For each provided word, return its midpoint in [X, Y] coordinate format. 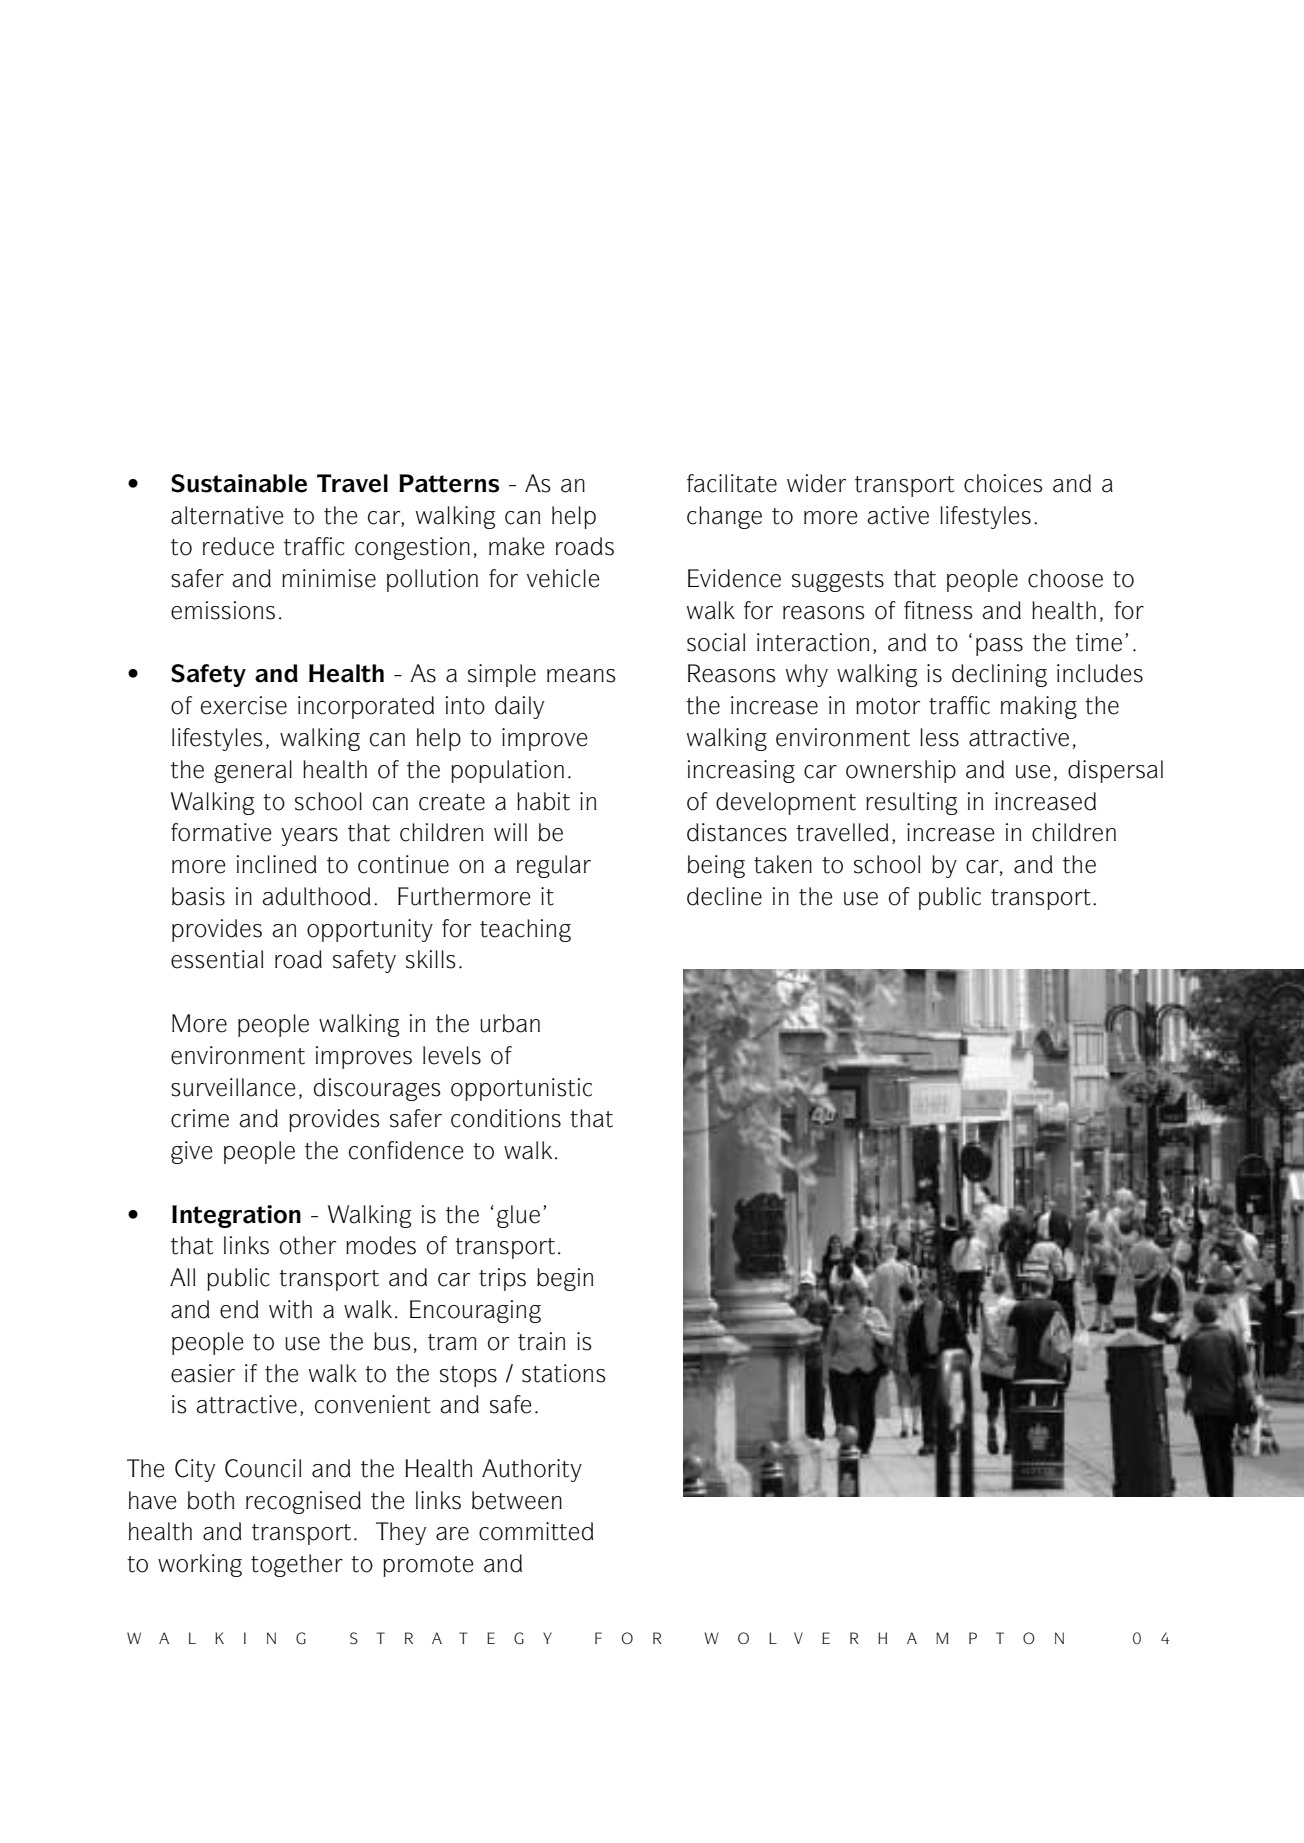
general [253, 771]
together [297, 1565]
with [290, 1309]
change [724, 517]
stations [563, 1373]
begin [565, 1279]
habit [543, 801]
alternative [227, 515]
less [939, 737]
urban [510, 1023]
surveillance [233, 1087]
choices [1003, 483]
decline [724, 896]
